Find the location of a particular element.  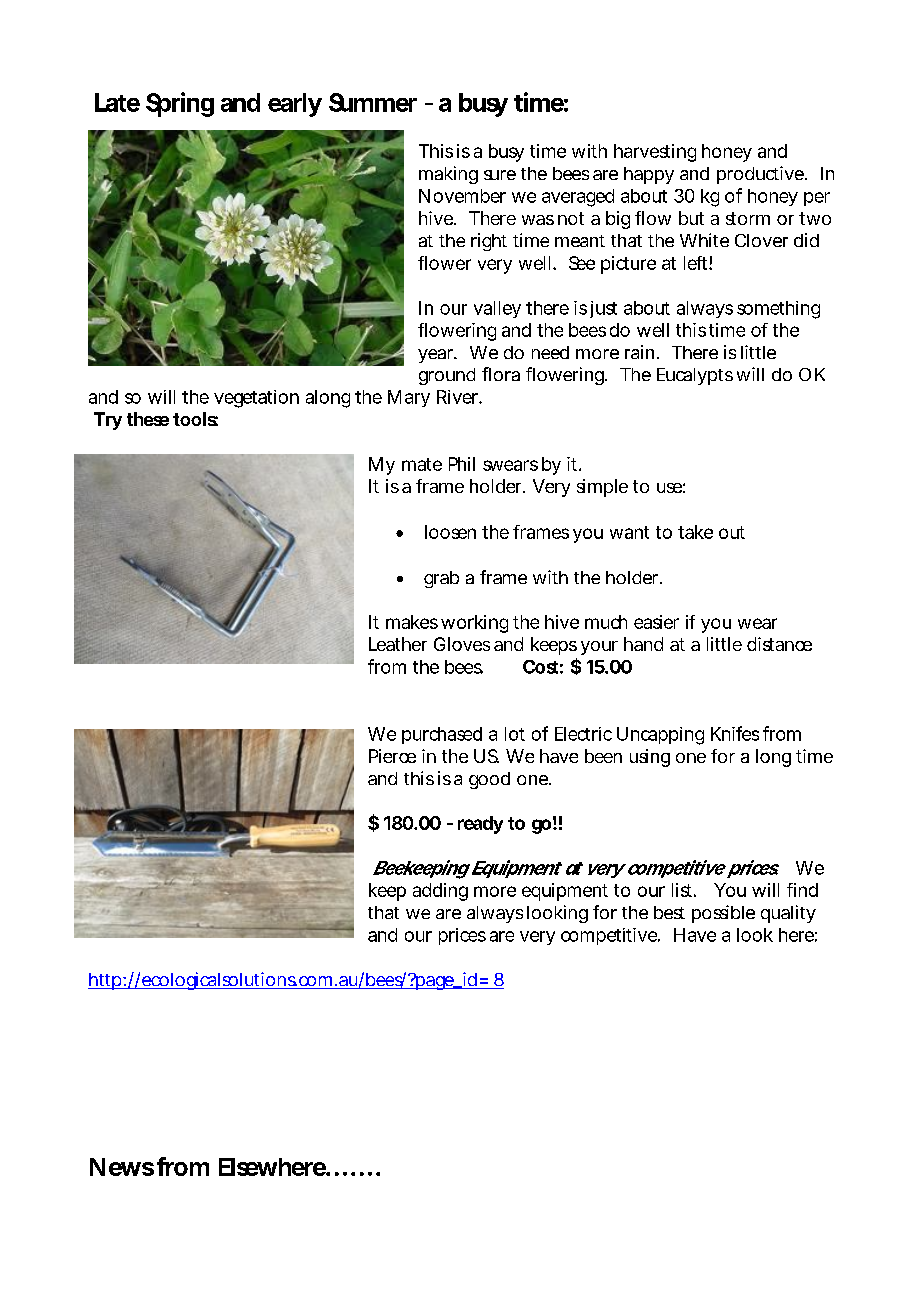

productive is located at coordinates (760, 175).
